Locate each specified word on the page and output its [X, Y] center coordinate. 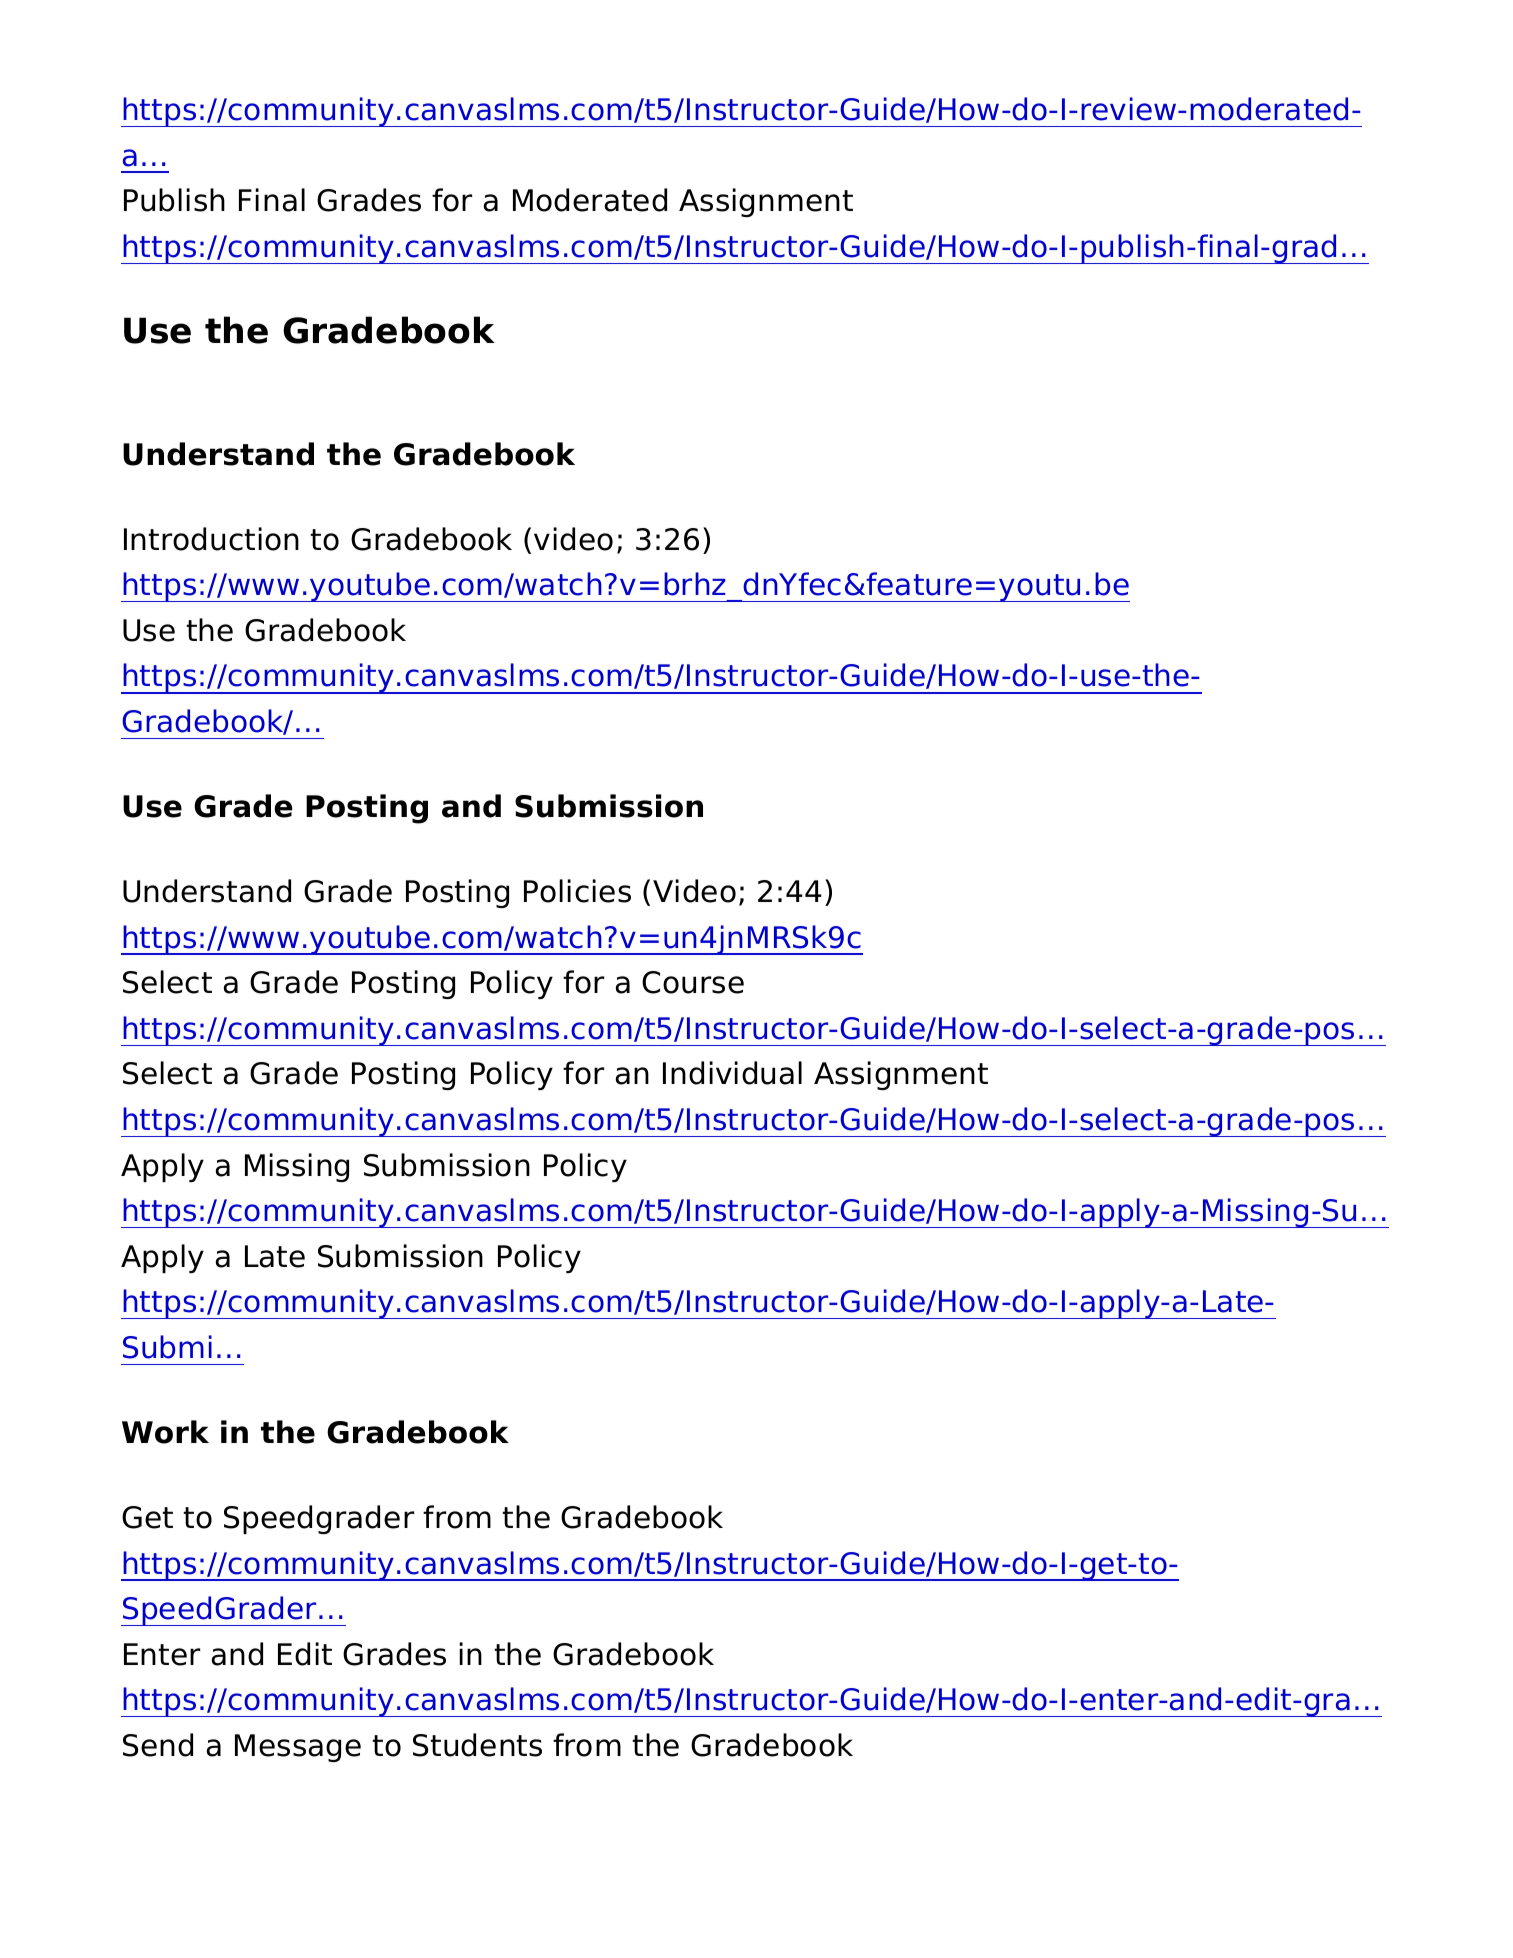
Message [298, 1748]
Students [477, 1745]
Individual [732, 1073]
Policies [577, 891]
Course [693, 982]
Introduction [211, 539]
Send [158, 1745]
